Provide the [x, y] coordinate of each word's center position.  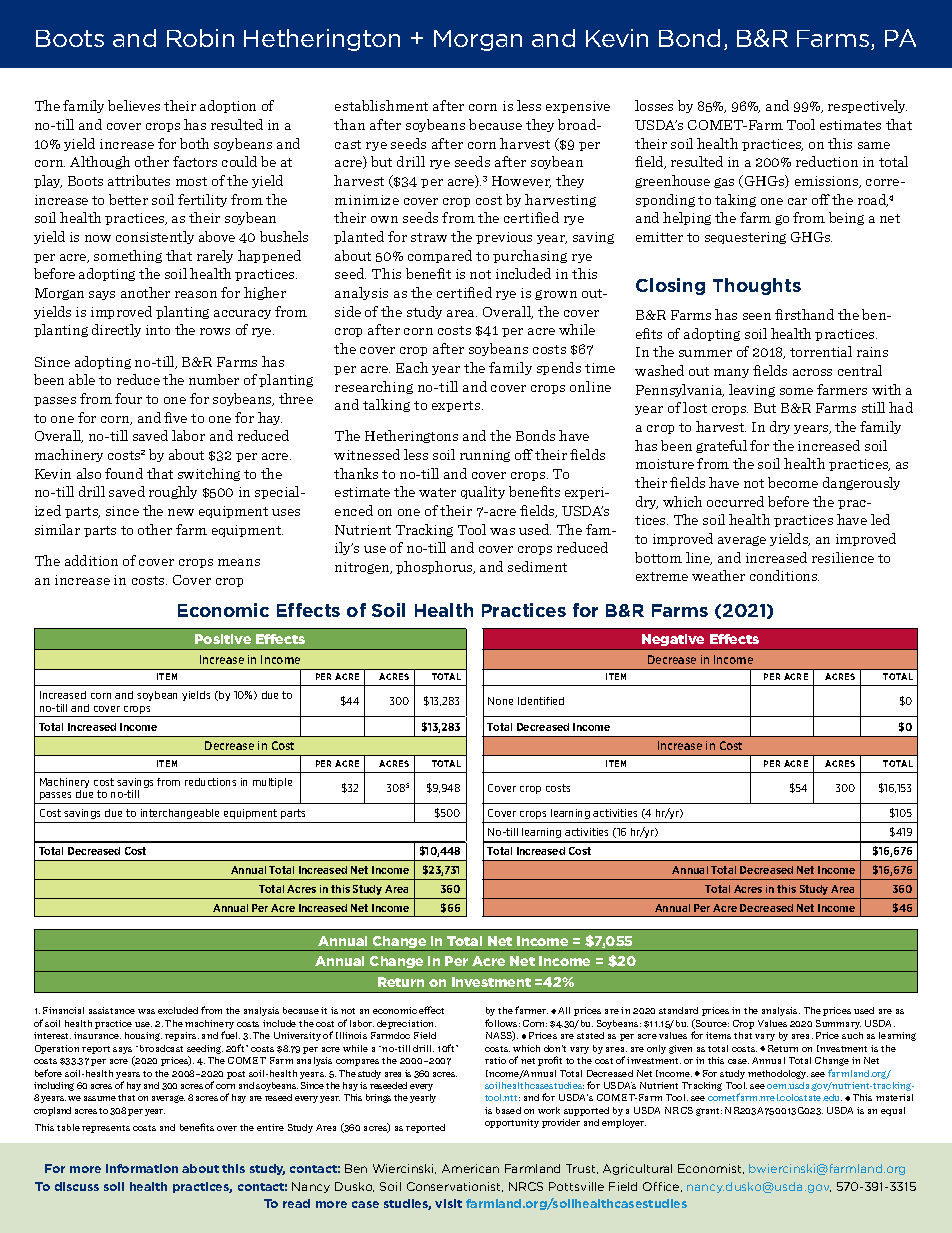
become [793, 482]
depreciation [406, 1024]
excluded [178, 1010]
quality [483, 492]
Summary [838, 1024]
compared [440, 256]
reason [196, 294]
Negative [674, 642]
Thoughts [757, 286]
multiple [272, 783]
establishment [381, 105]
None [500, 701]
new [181, 512]
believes [134, 105]
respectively [867, 106]
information [142, 1168]
